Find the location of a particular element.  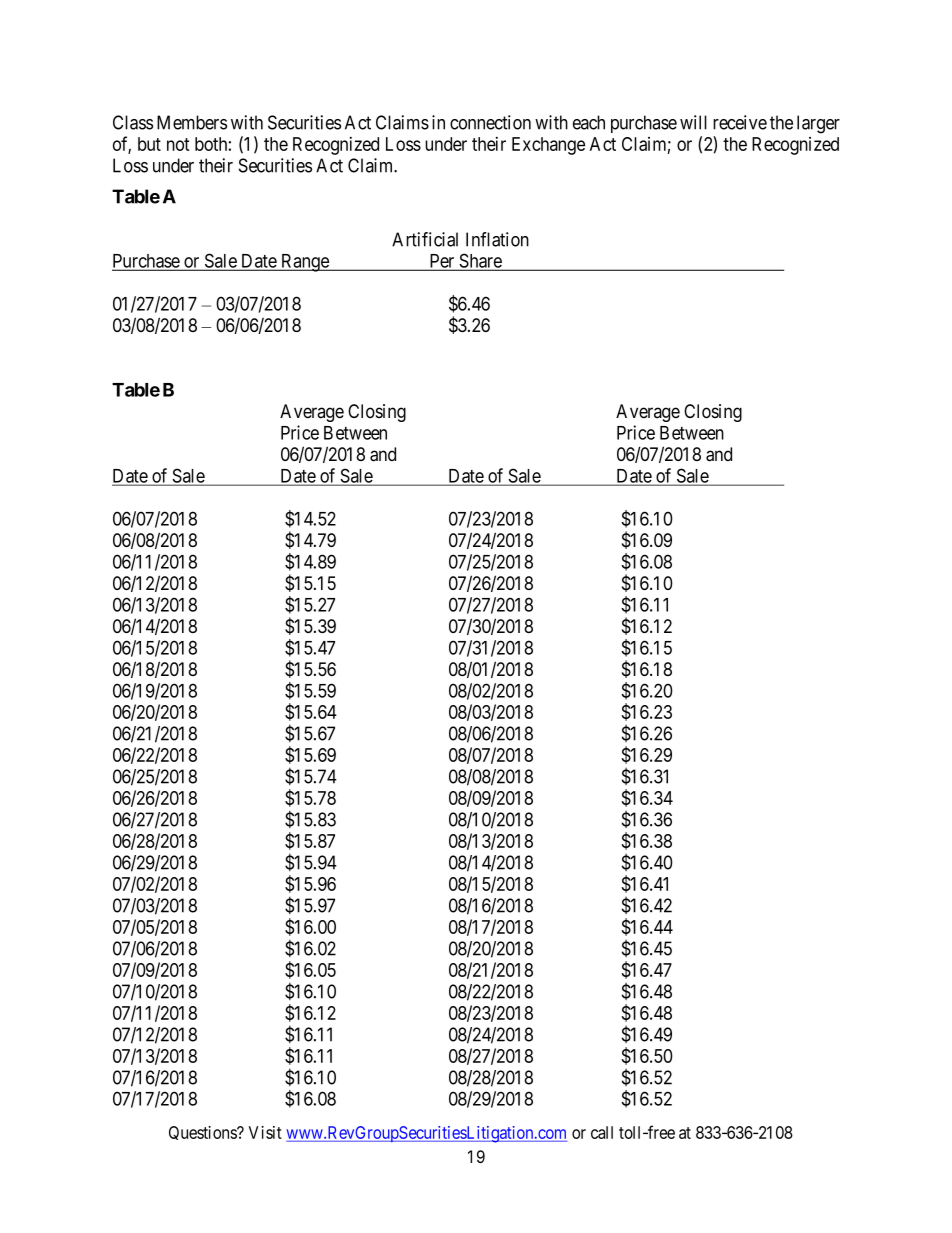

Visit is located at coordinates (265, 1132).
